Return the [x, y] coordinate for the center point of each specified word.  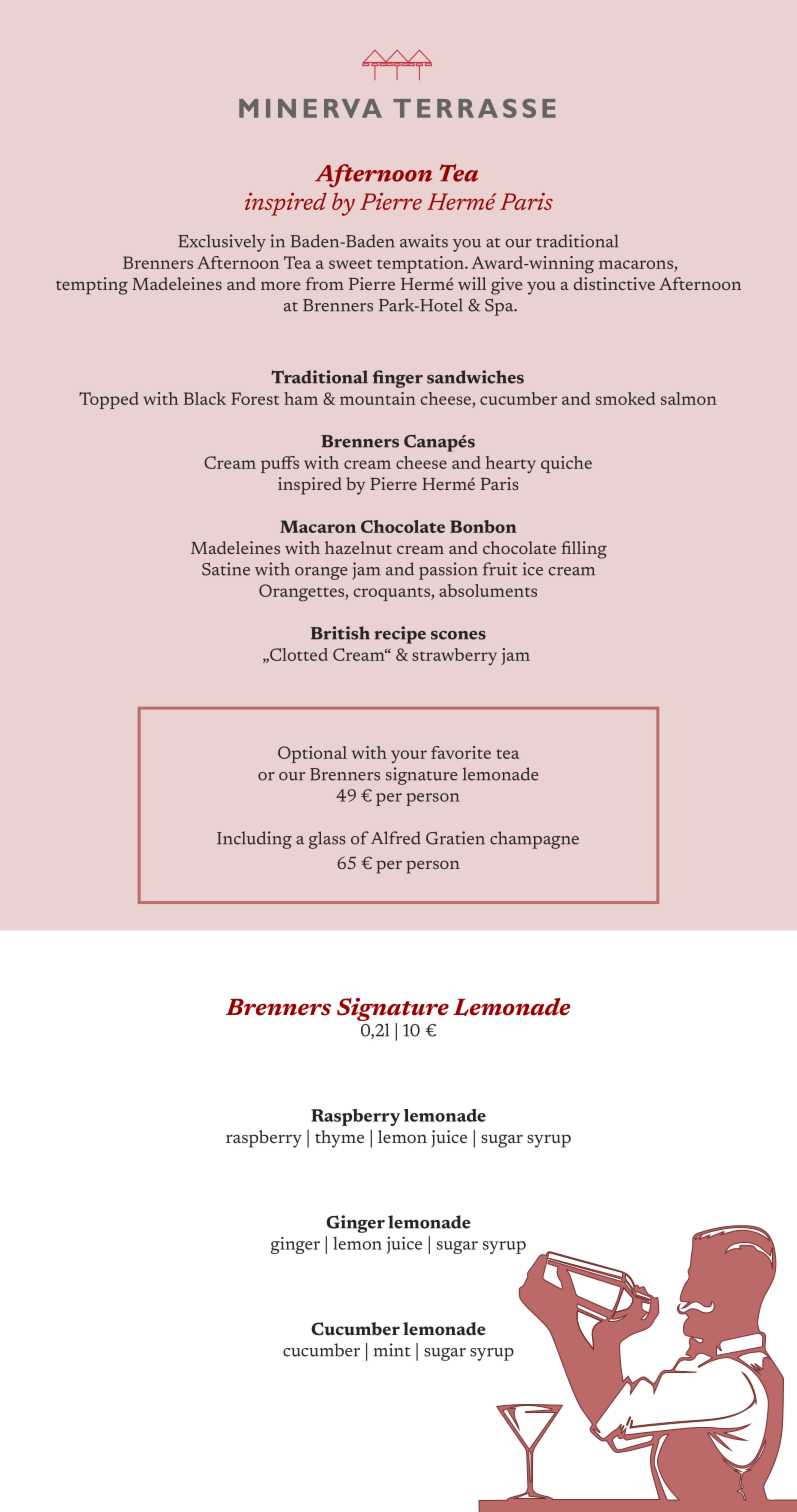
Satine [226, 569]
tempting [92, 286]
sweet [350, 264]
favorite [461, 752]
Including [254, 840]
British [340, 633]
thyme [339, 1139]
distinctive [614, 283]
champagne [534, 840]
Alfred [396, 838]
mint [392, 1350]
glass [327, 840]
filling [584, 550]
